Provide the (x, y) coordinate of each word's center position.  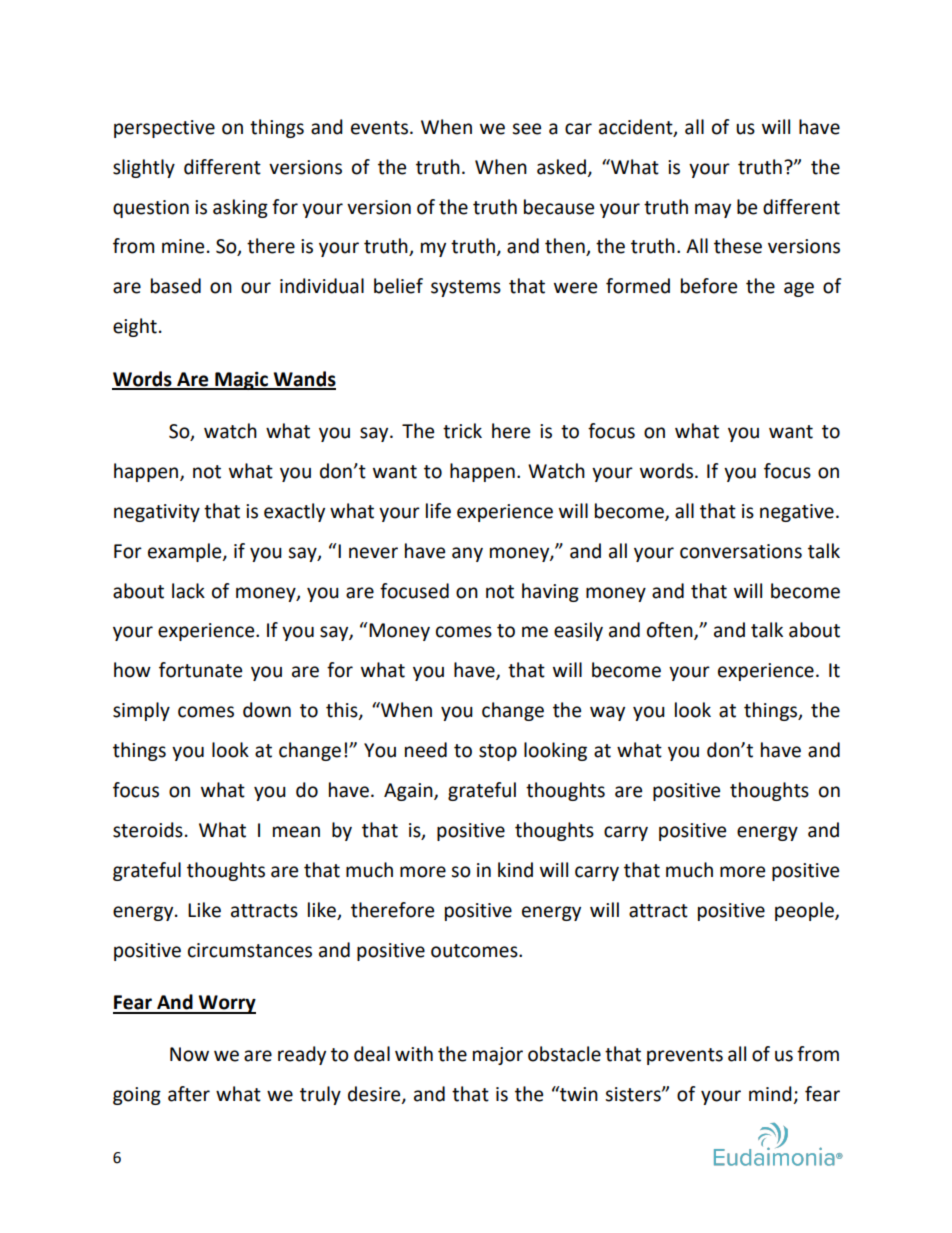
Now (189, 1054)
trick (462, 431)
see (526, 129)
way (607, 713)
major (498, 1056)
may (713, 210)
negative (797, 513)
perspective (164, 129)
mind (771, 1095)
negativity (157, 513)
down (267, 710)
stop (498, 752)
